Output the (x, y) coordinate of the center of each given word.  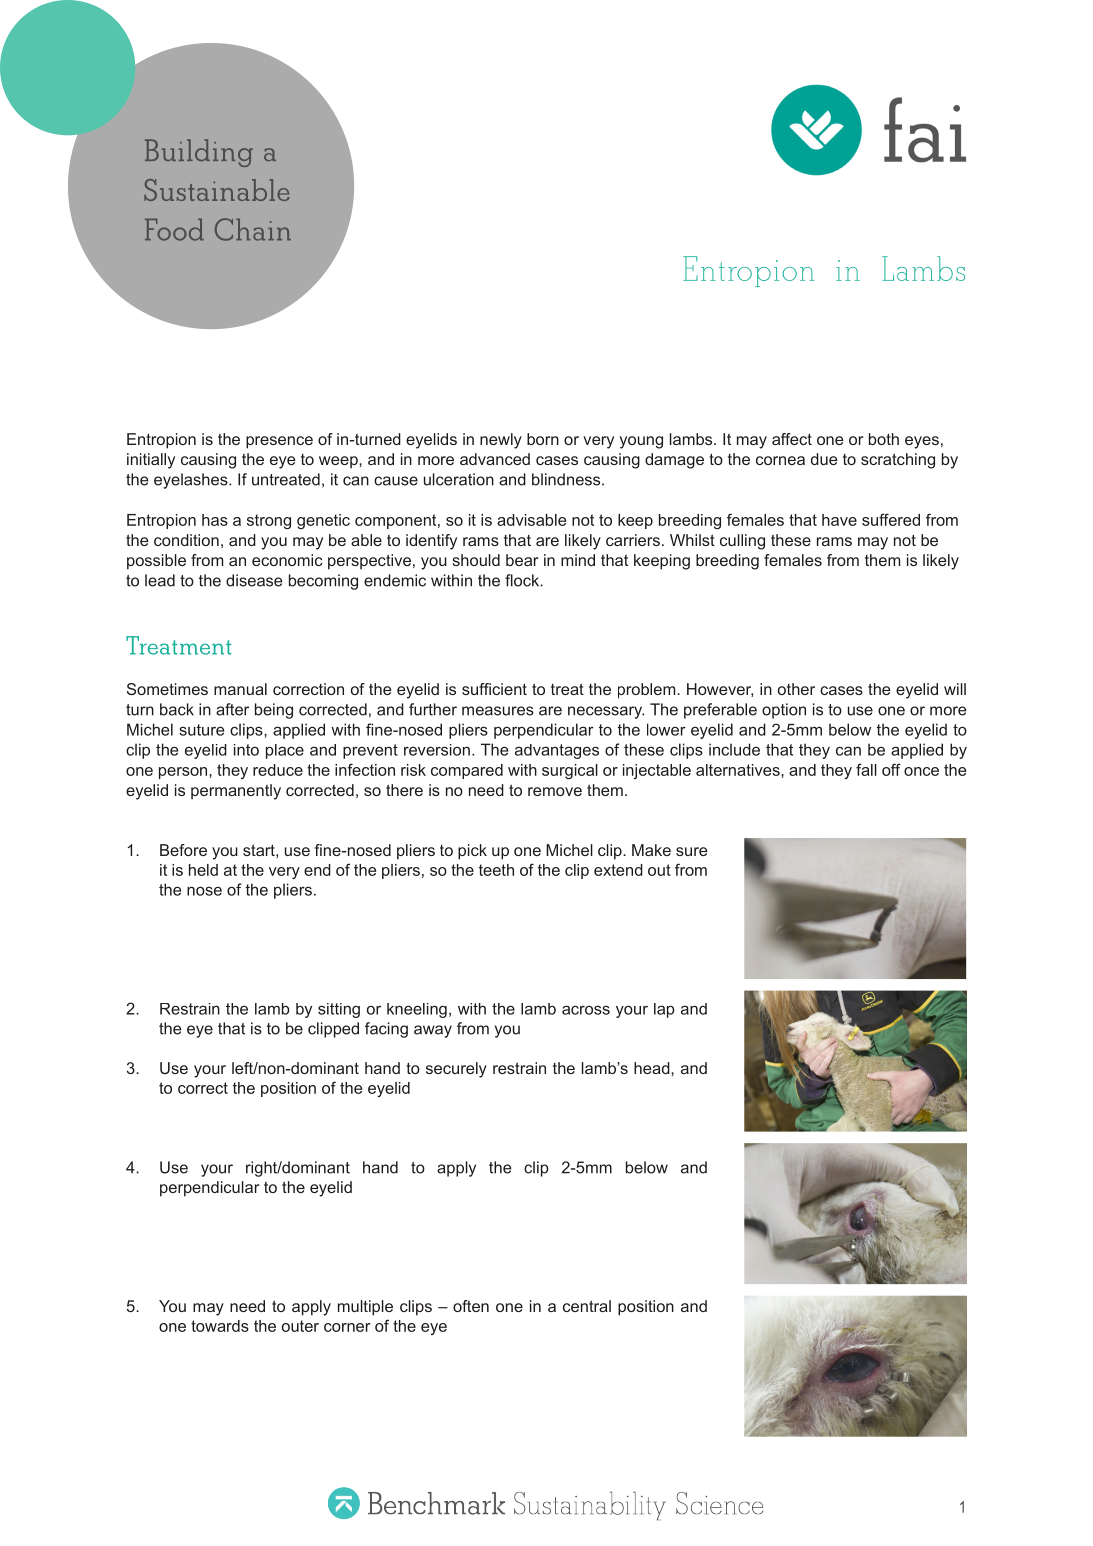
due (824, 459)
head (653, 1068)
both (884, 439)
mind (578, 560)
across (586, 1010)
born (543, 439)
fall (866, 769)
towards (220, 1326)
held (203, 870)
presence (279, 442)
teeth (496, 870)
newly (501, 441)
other (796, 689)
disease (254, 580)
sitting (339, 1010)
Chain (253, 229)
